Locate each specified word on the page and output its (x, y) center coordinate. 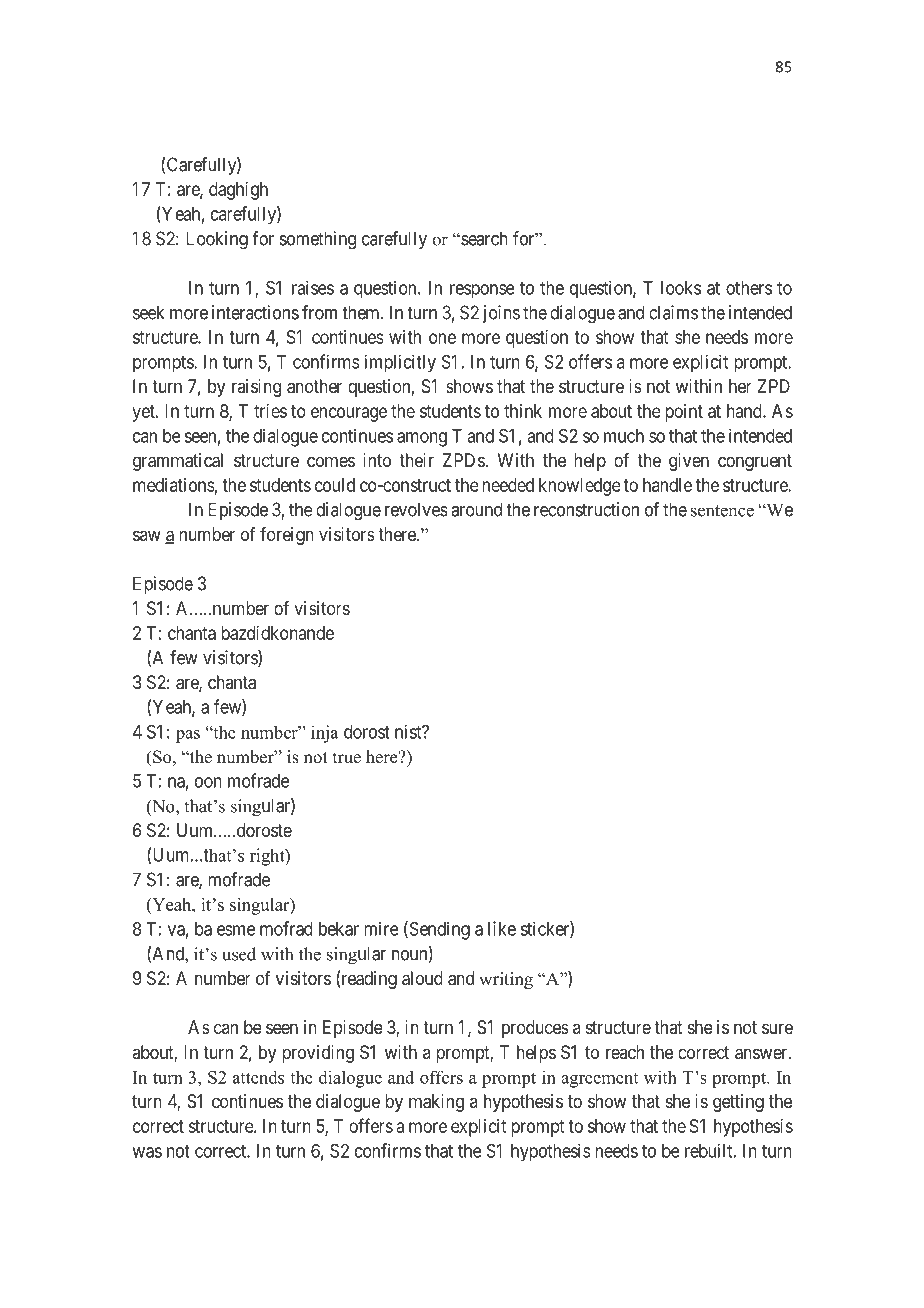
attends (258, 1077)
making (436, 1103)
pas (188, 736)
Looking (217, 240)
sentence (722, 511)
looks (681, 288)
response (482, 291)
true (347, 758)
